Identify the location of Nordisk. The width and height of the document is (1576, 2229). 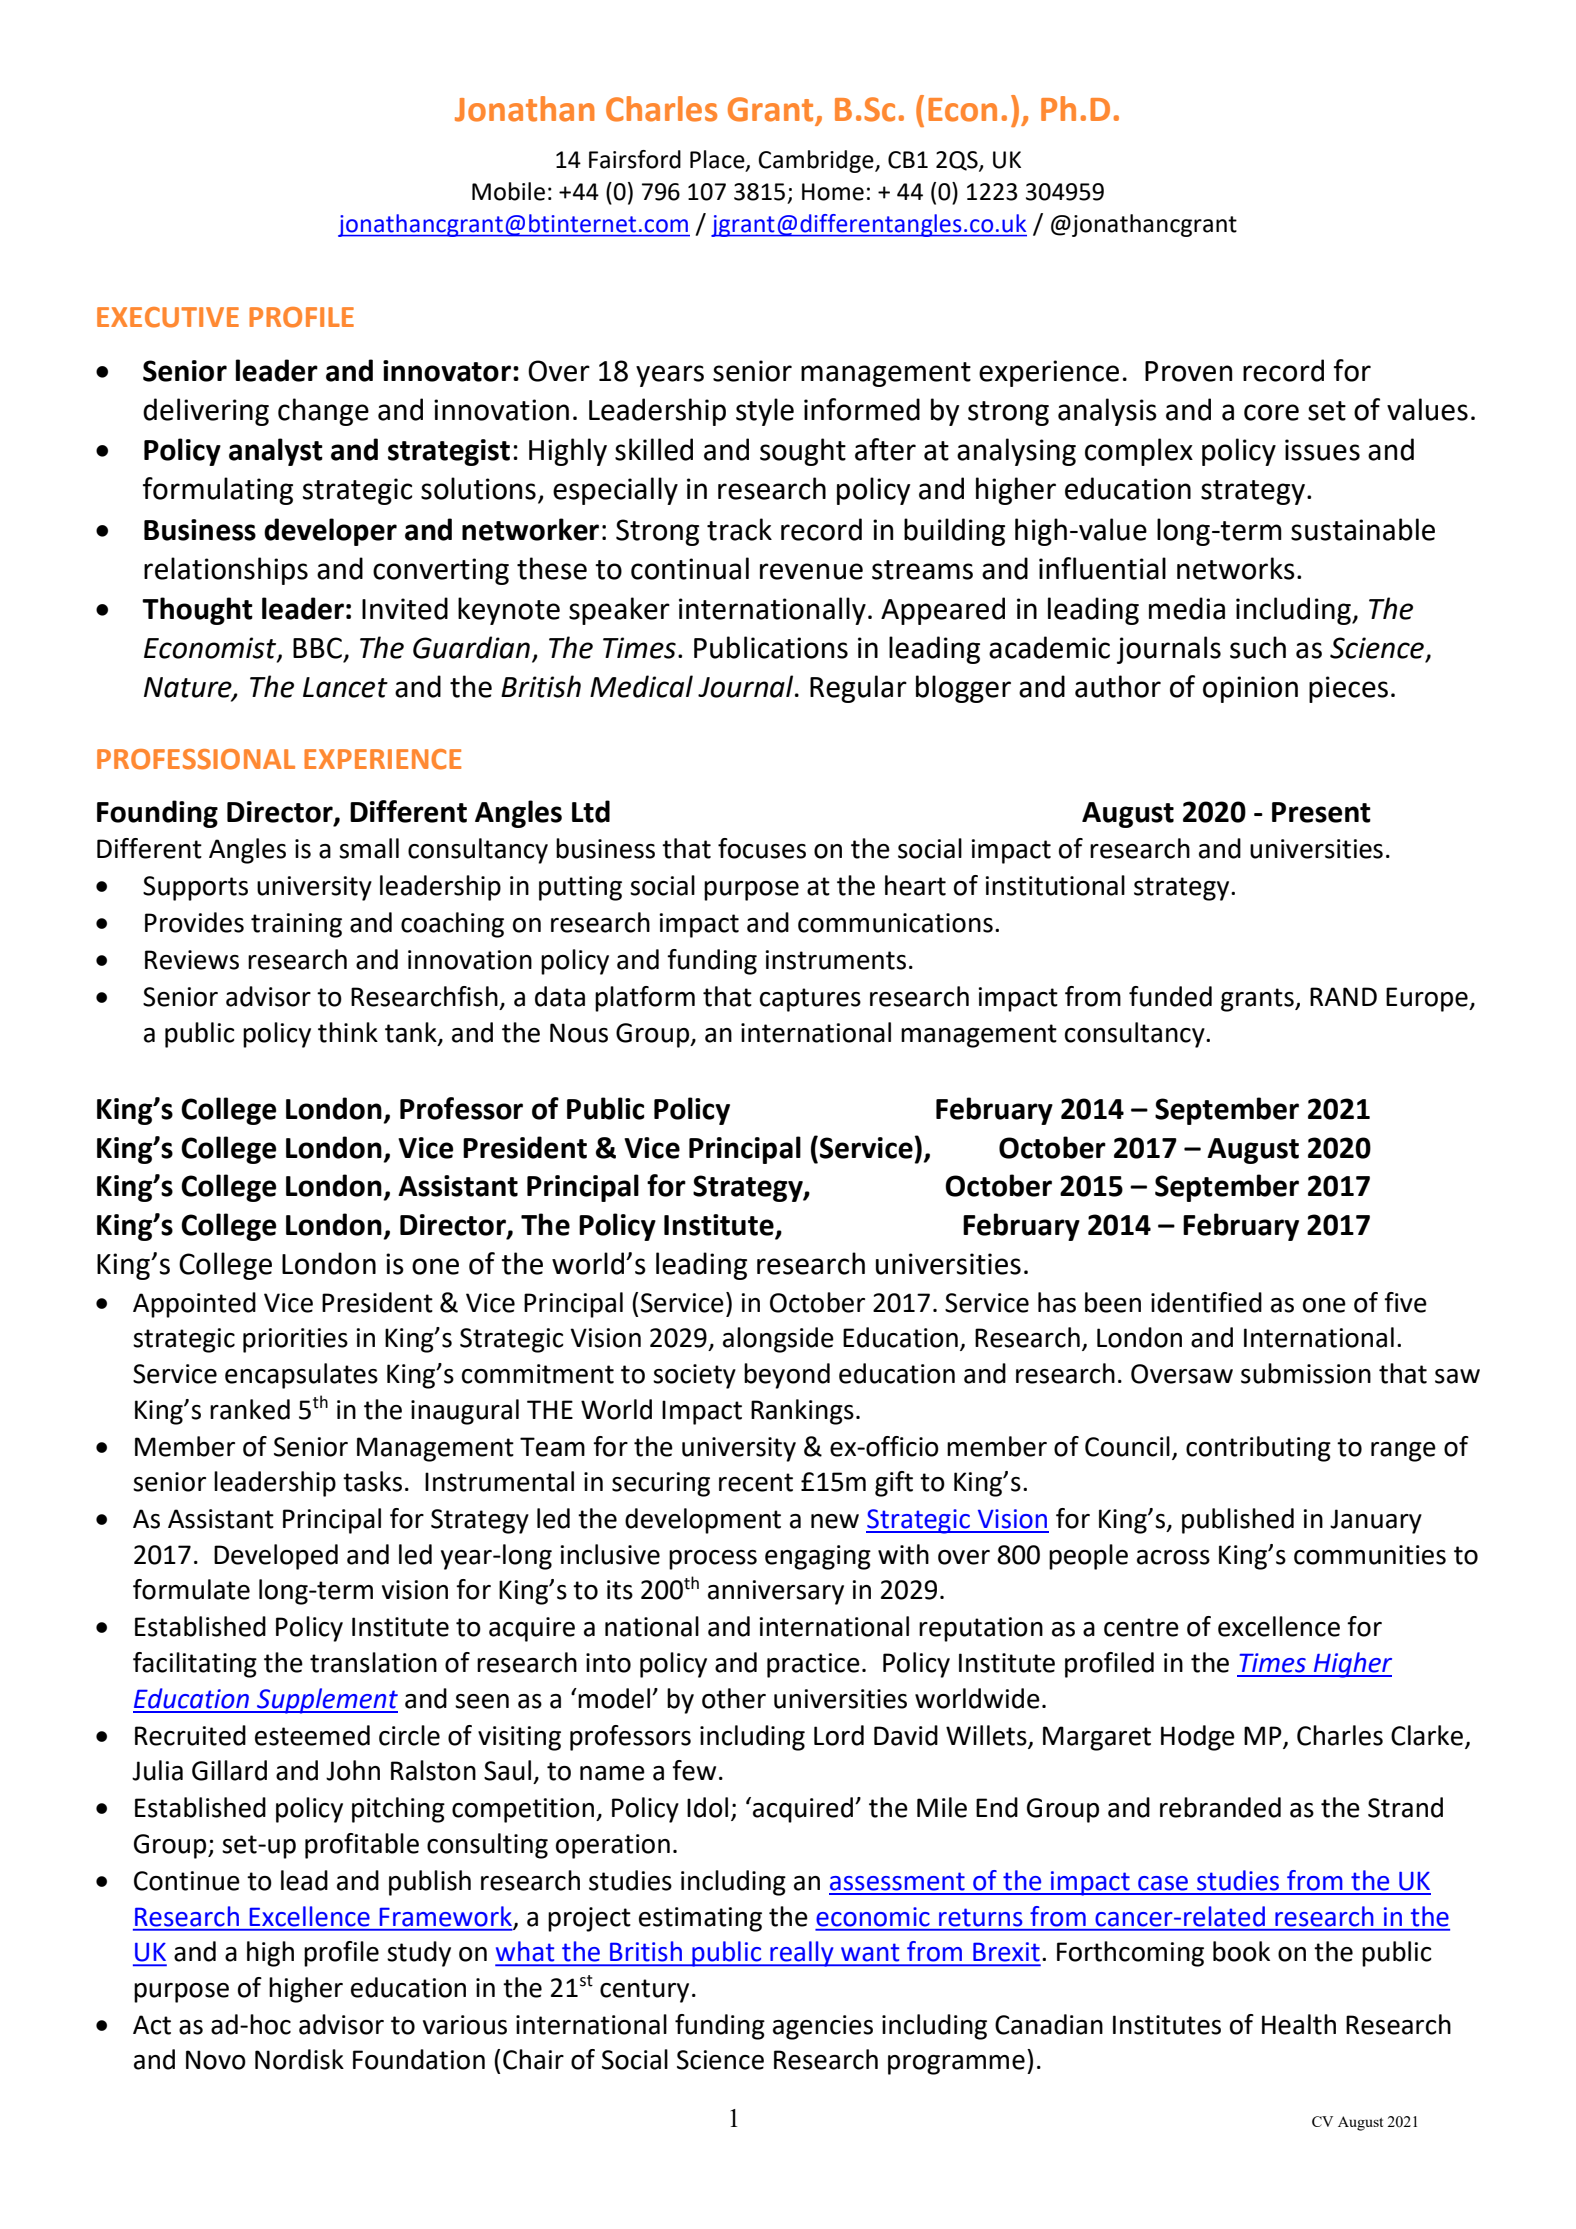
(299, 2059).
